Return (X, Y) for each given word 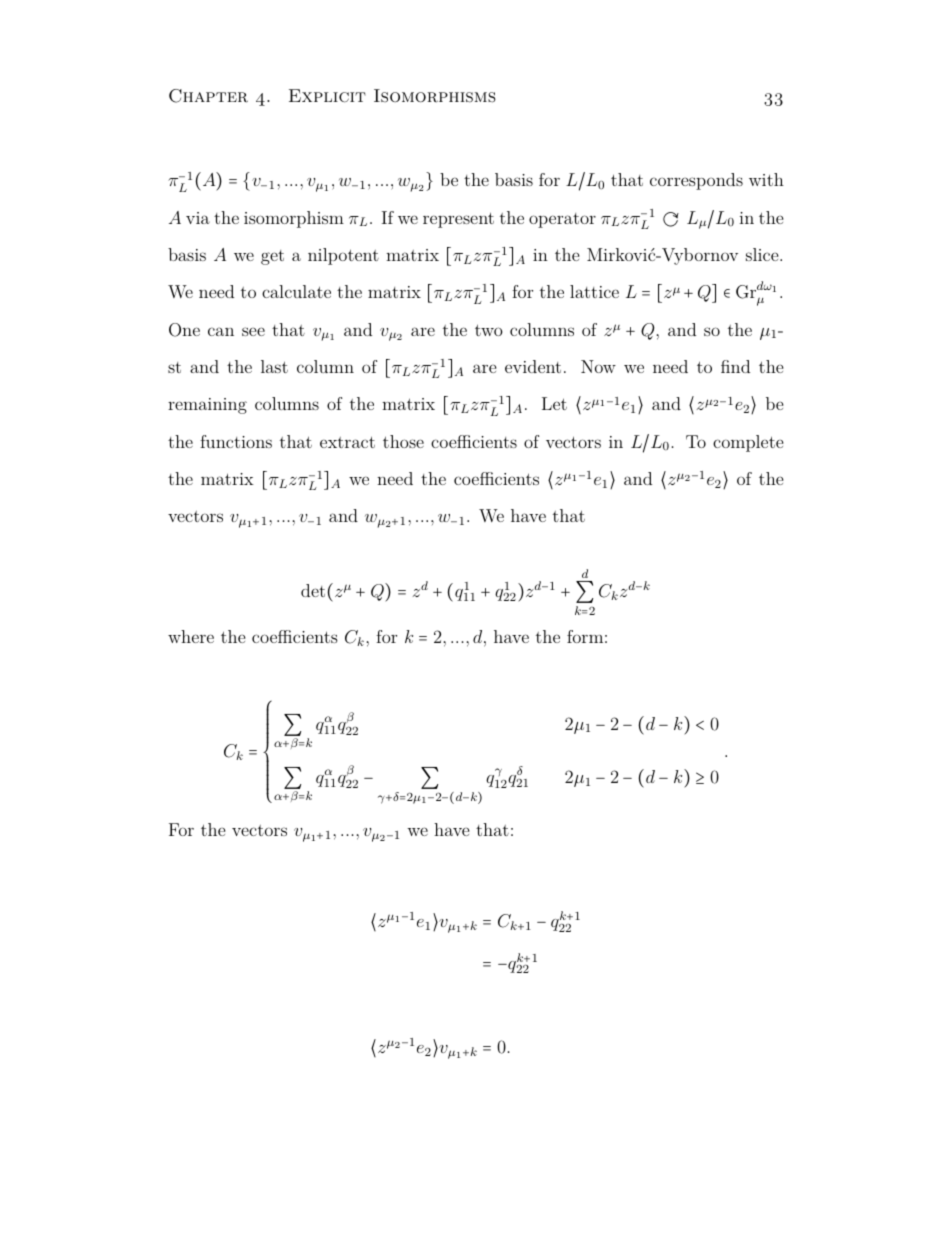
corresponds (696, 181)
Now (598, 366)
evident (533, 366)
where (191, 636)
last (274, 366)
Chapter (208, 96)
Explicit (327, 96)
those (403, 441)
